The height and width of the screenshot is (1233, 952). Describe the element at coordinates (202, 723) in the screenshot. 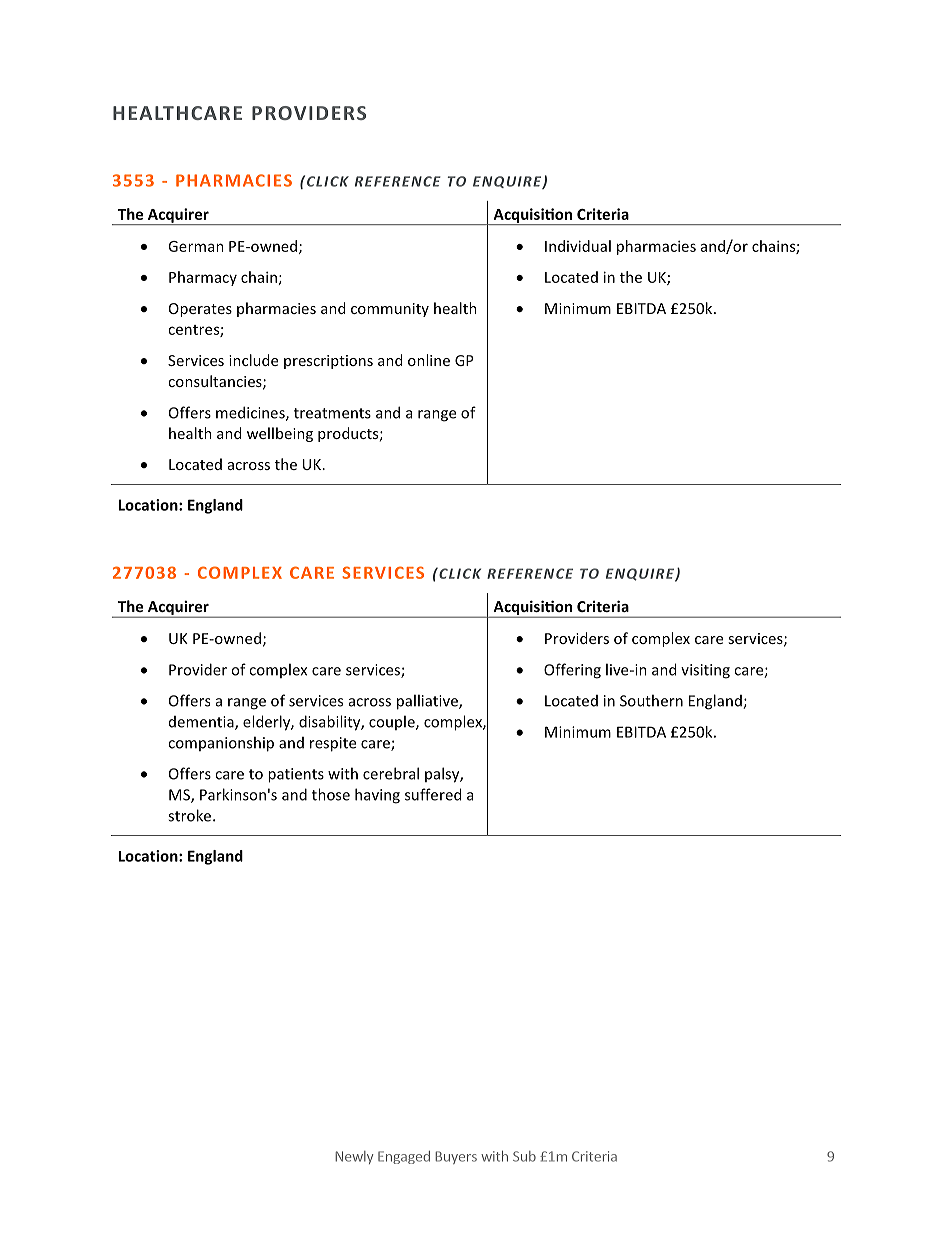

I see `dementia` at that location.
